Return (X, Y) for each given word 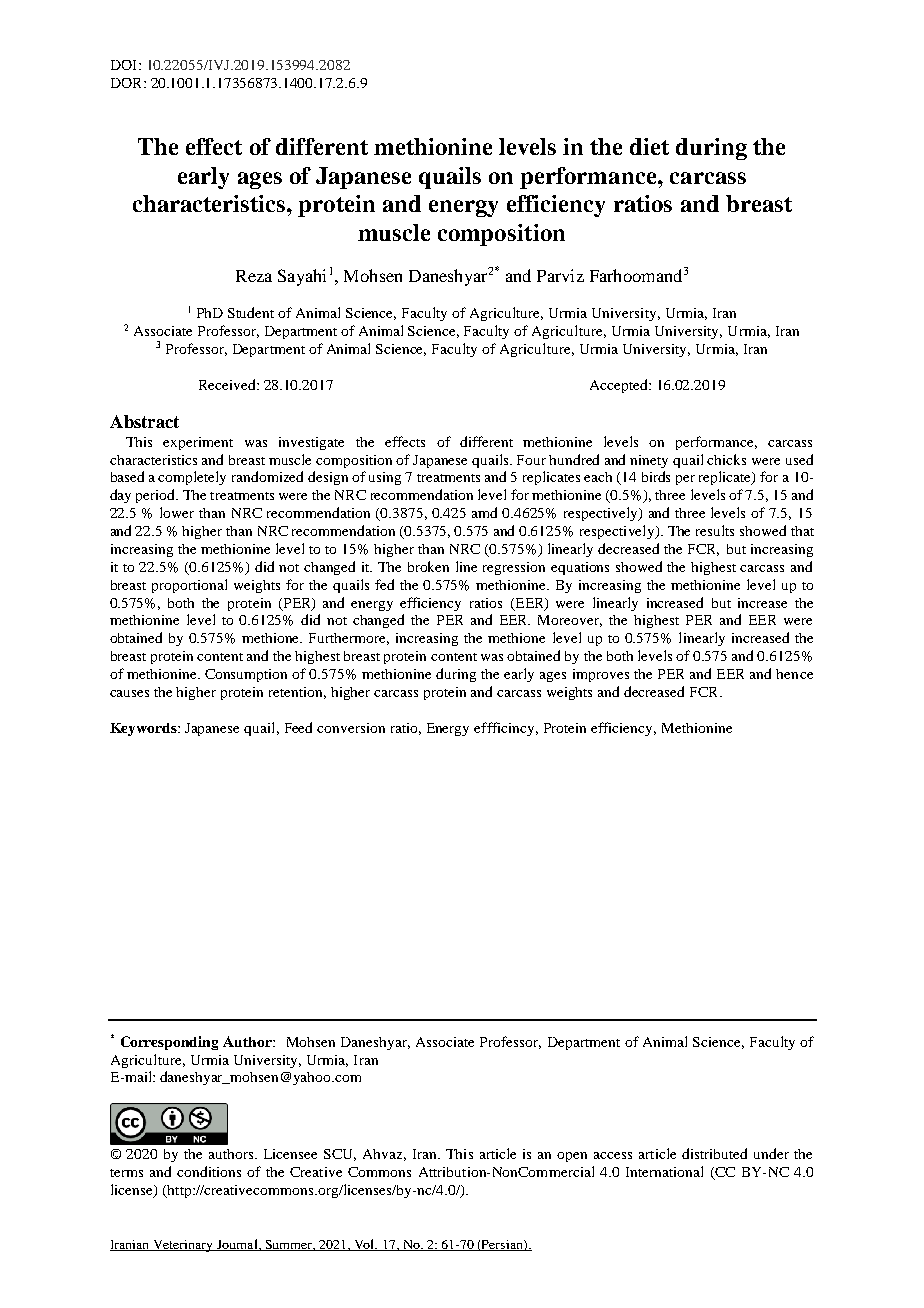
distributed (714, 1153)
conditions (209, 1171)
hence (794, 674)
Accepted (620, 386)
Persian (502, 1245)
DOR (128, 83)
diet (649, 146)
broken (428, 566)
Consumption (246, 675)
